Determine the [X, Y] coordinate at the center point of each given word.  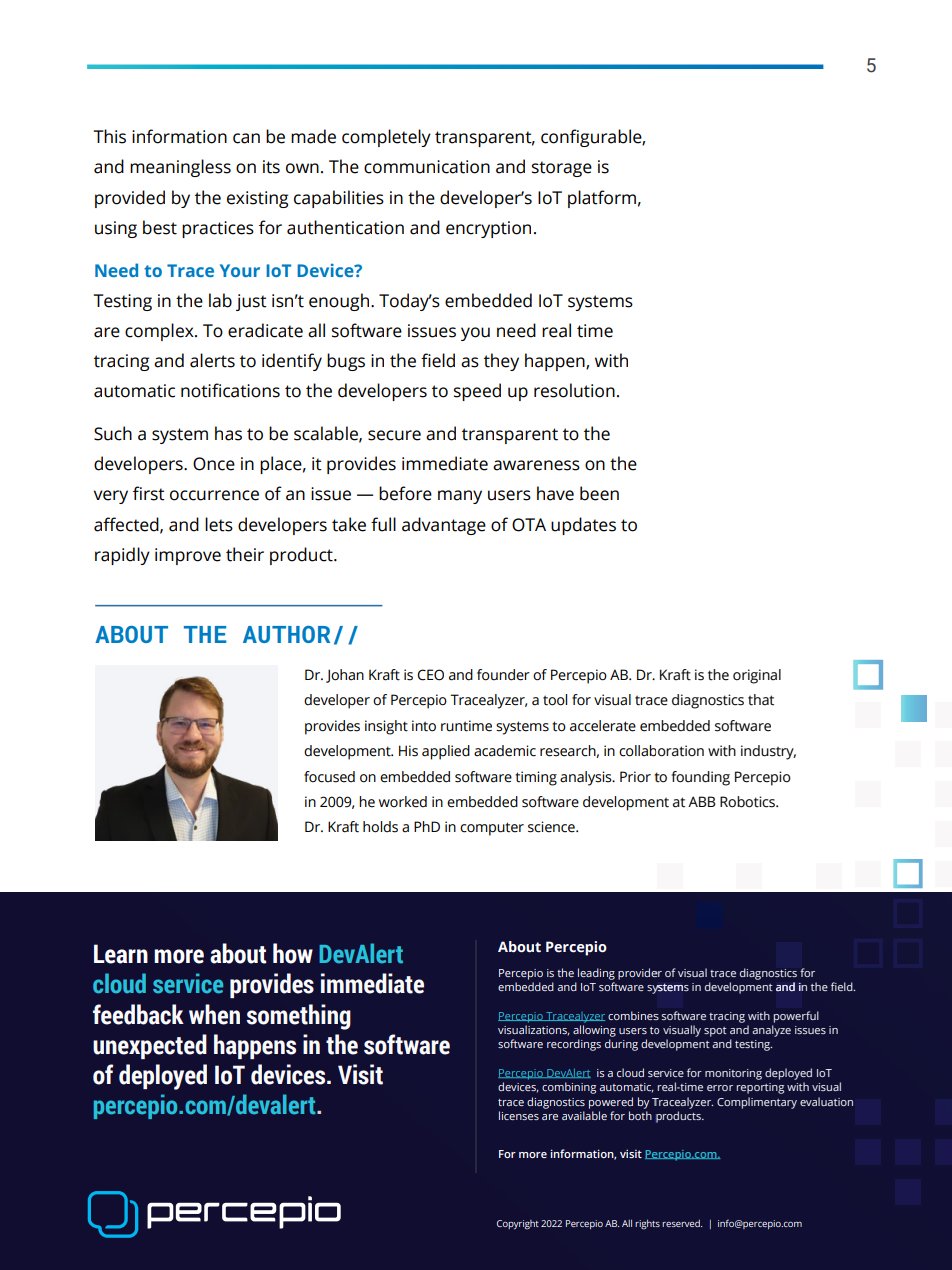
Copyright [518, 1225]
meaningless [180, 168]
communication [427, 167]
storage [562, 169]
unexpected [150, 1046]
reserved [682, 1223]
